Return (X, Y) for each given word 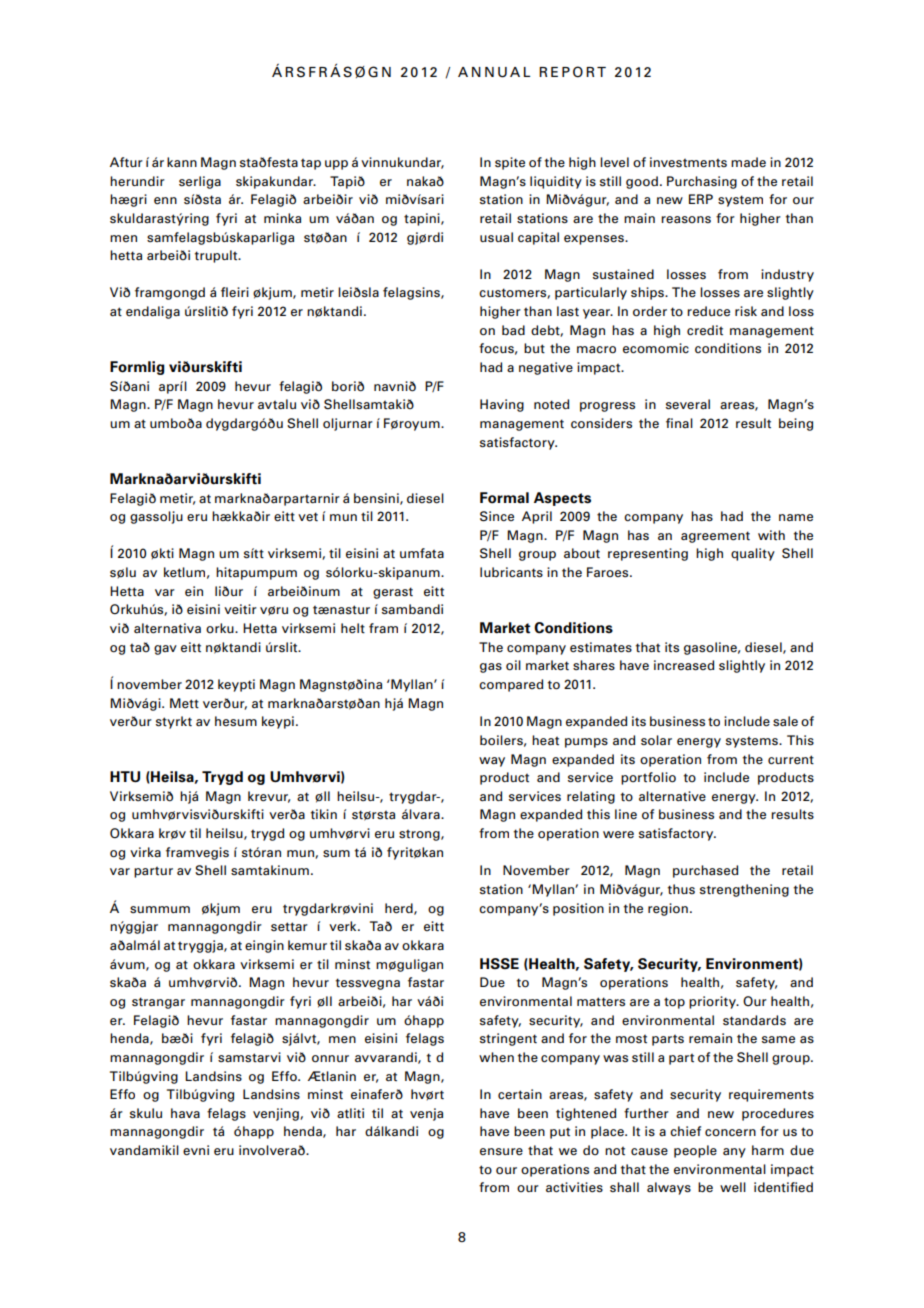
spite (510, 163)
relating (591, 797)
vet (308, 517)
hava (185, 1113)
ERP (701, 199)
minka (282, 218)
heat (545, 740)
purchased (705, 871)
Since (497, 516)
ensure (501, 1152)
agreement (715, 537)
